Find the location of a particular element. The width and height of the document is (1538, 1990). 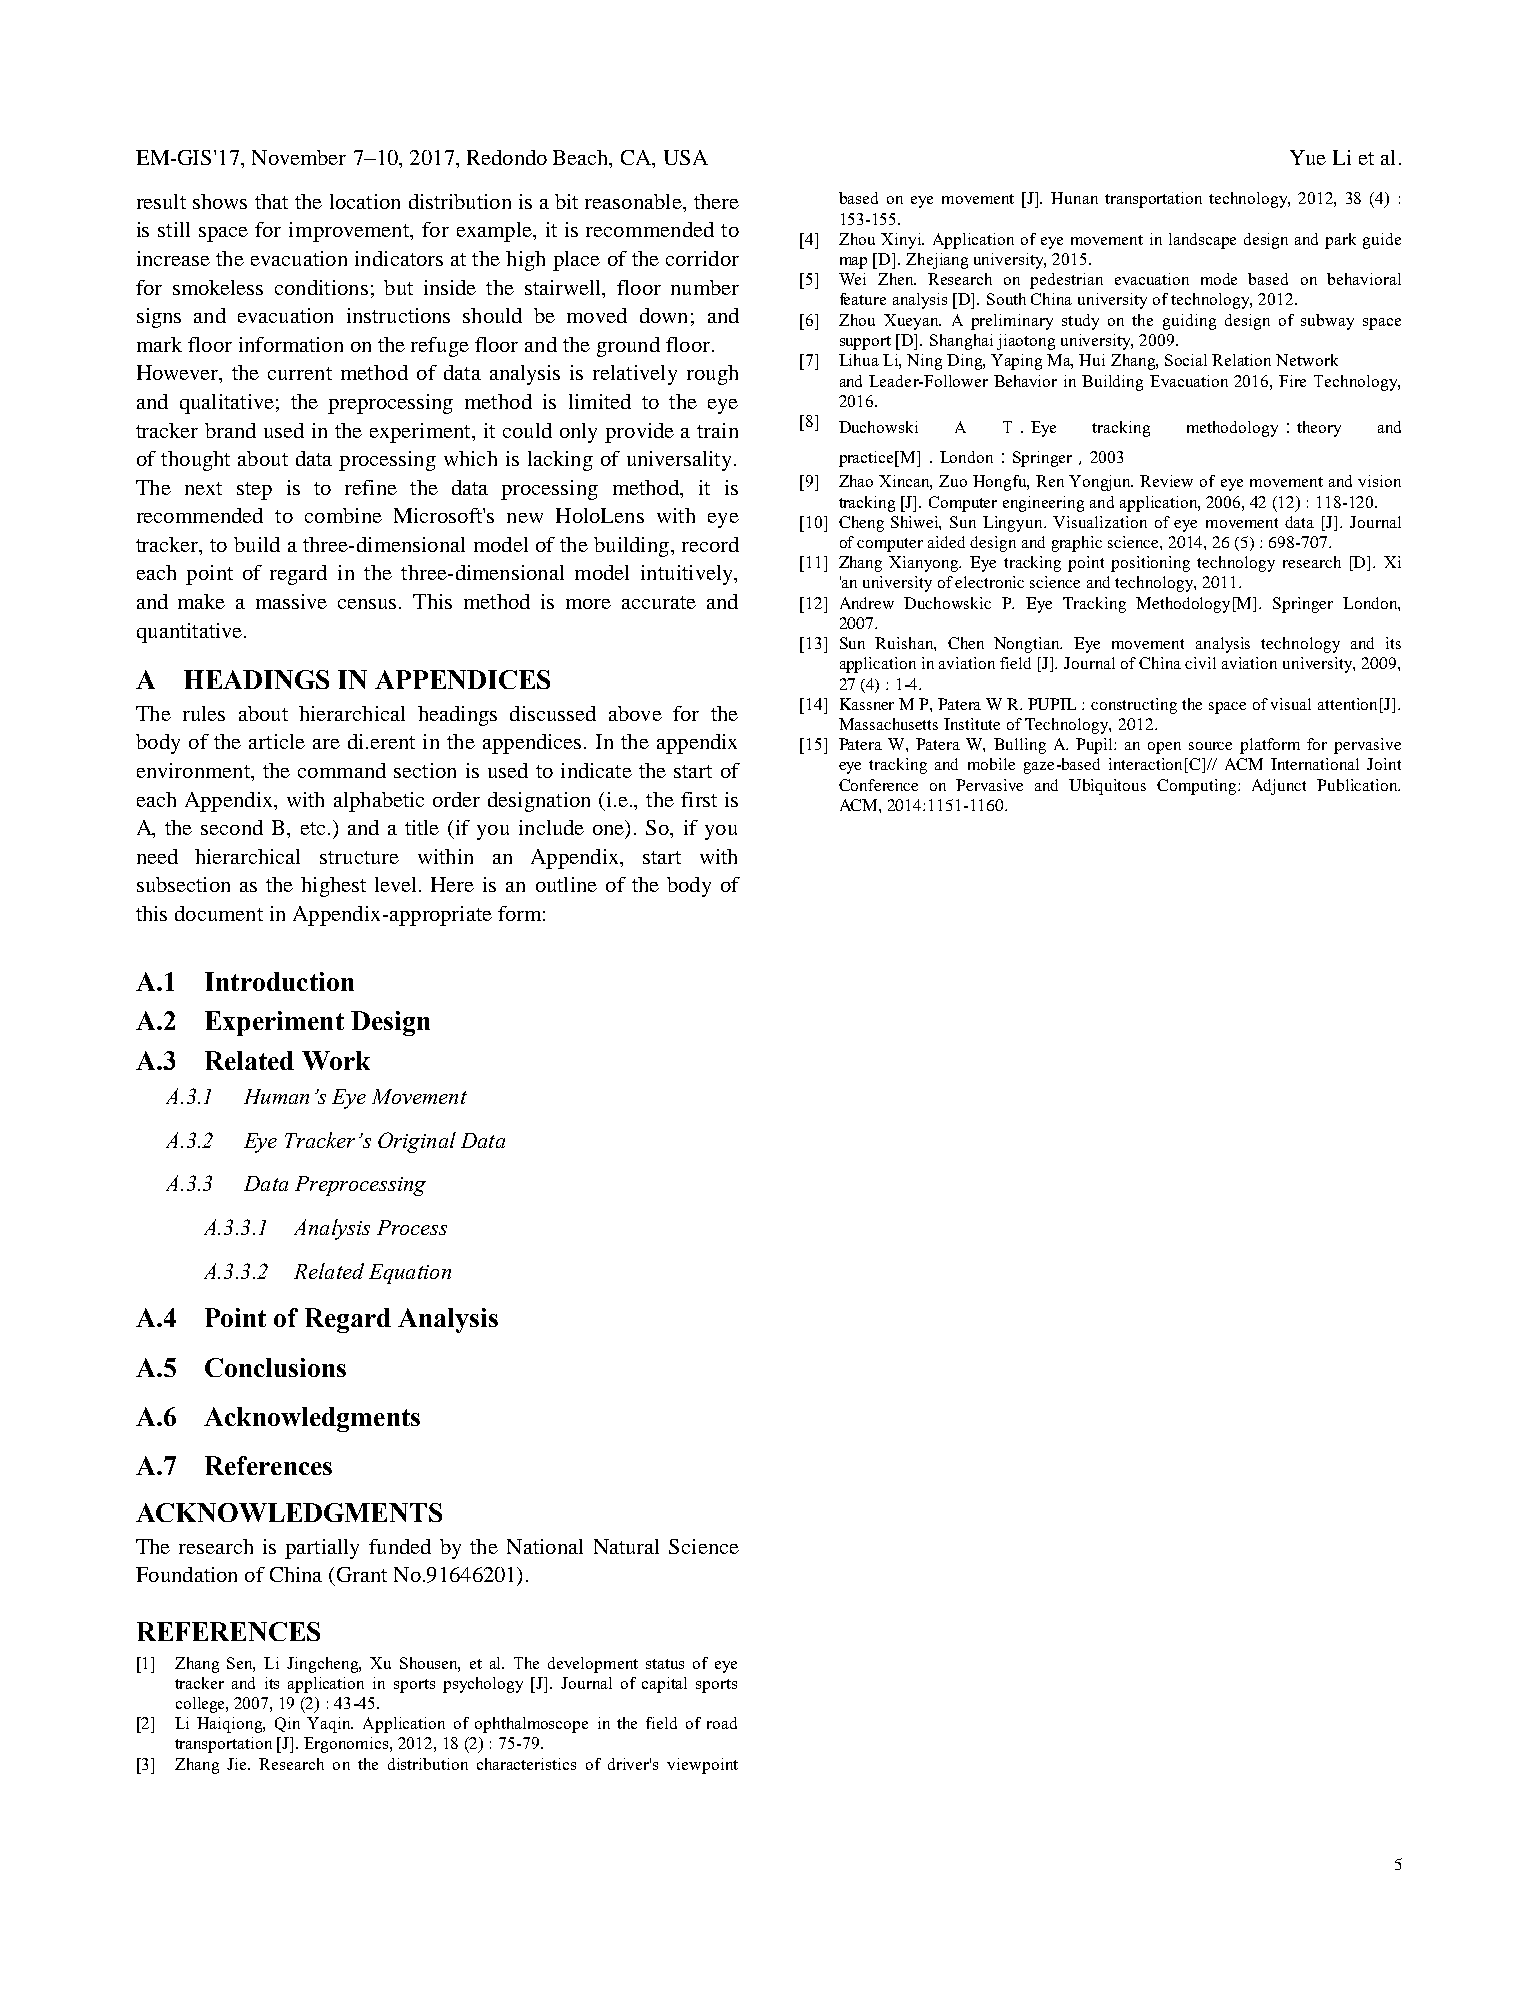

Introduction is located at coordinates (279, 981).
